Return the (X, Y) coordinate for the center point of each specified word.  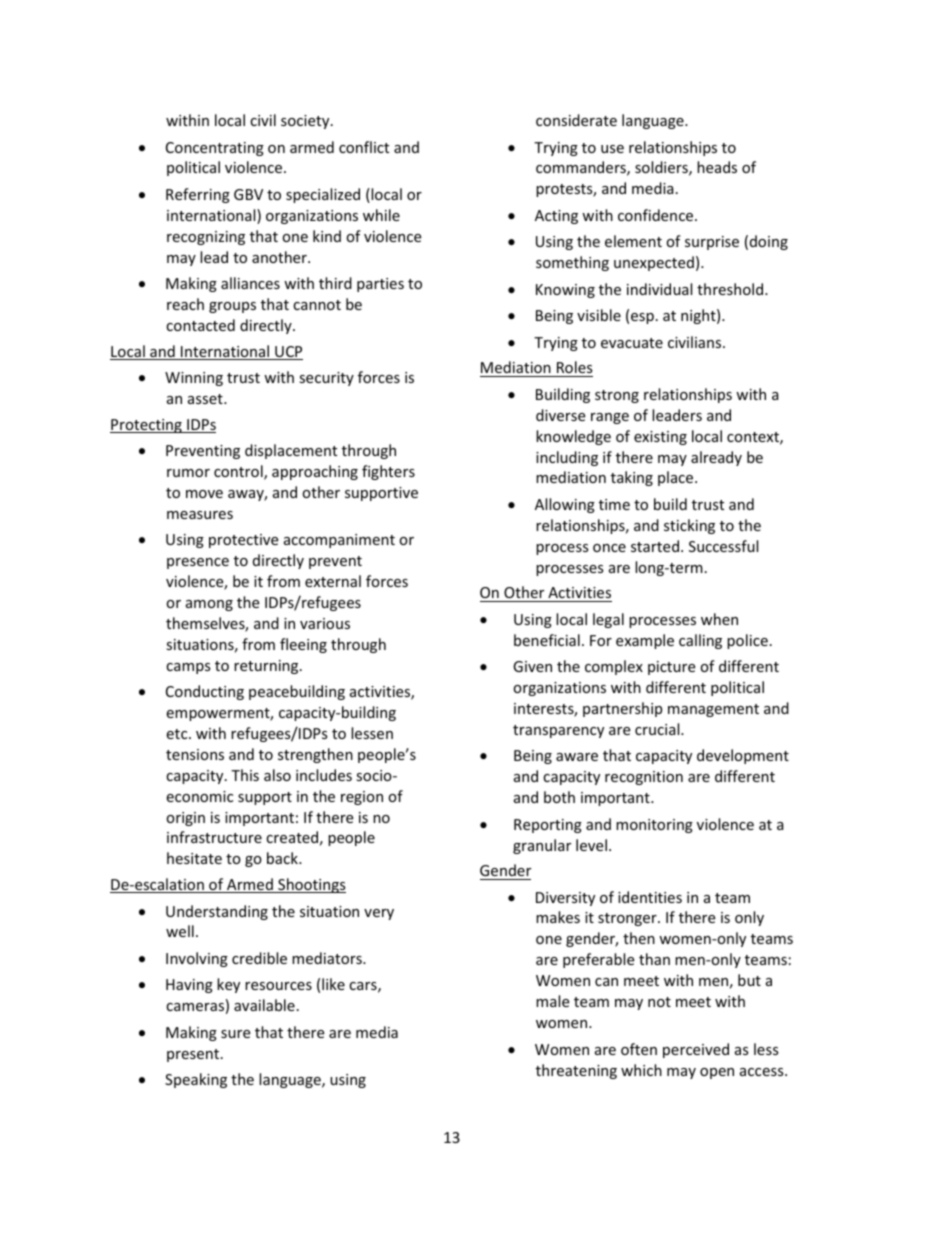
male (552, 1001)
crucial (658, 729)
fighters (388, 472)
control (239, 472)
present (194, 1055)
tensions (195, 754)
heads (717, 167)
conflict (364, 147)
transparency (558, 731)
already (716, 458)
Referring (198, 195)
